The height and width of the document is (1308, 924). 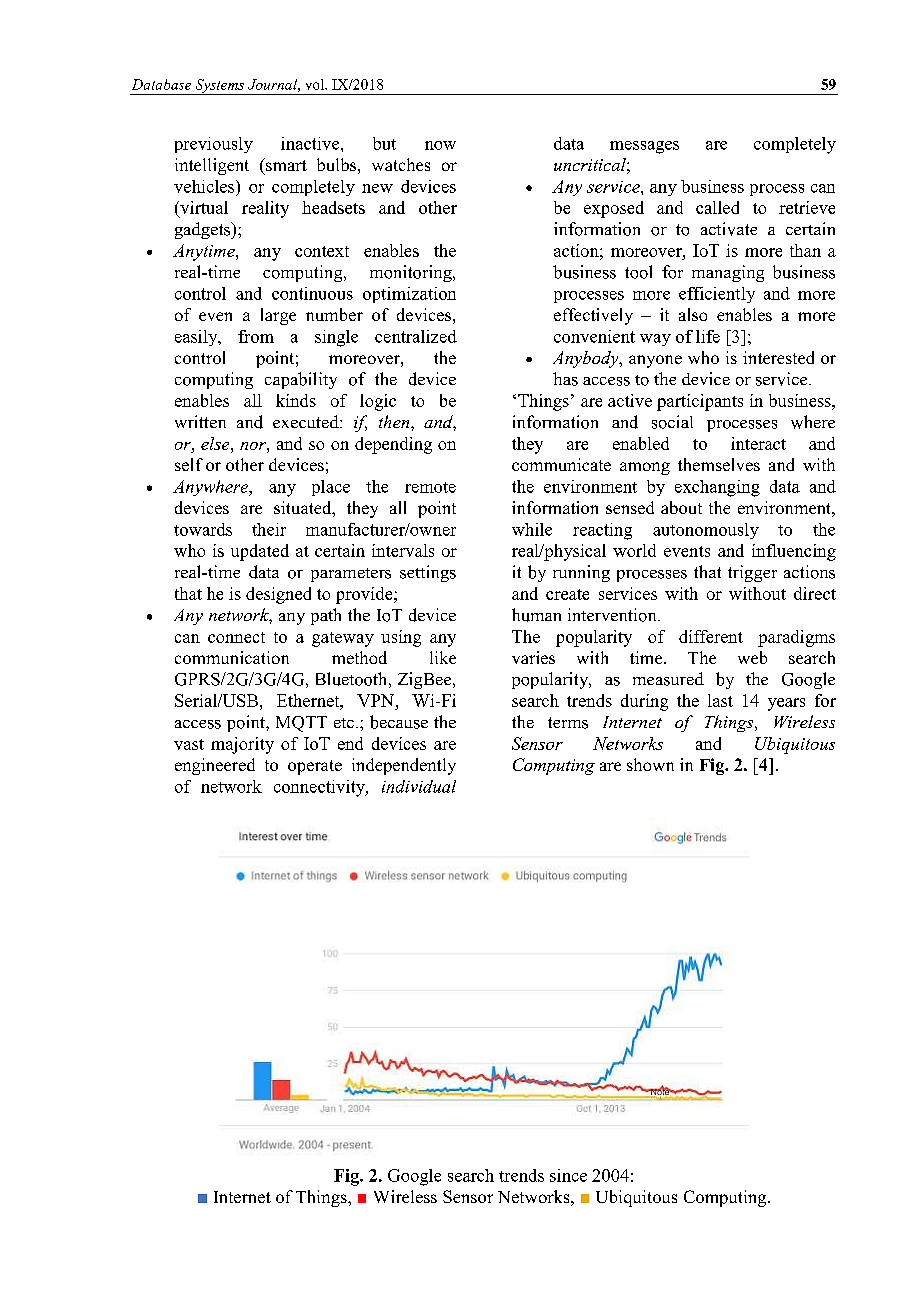 What do you see at coordinates (778, 357) in the document?
I see `interested` at bounding box center [778, 357].
